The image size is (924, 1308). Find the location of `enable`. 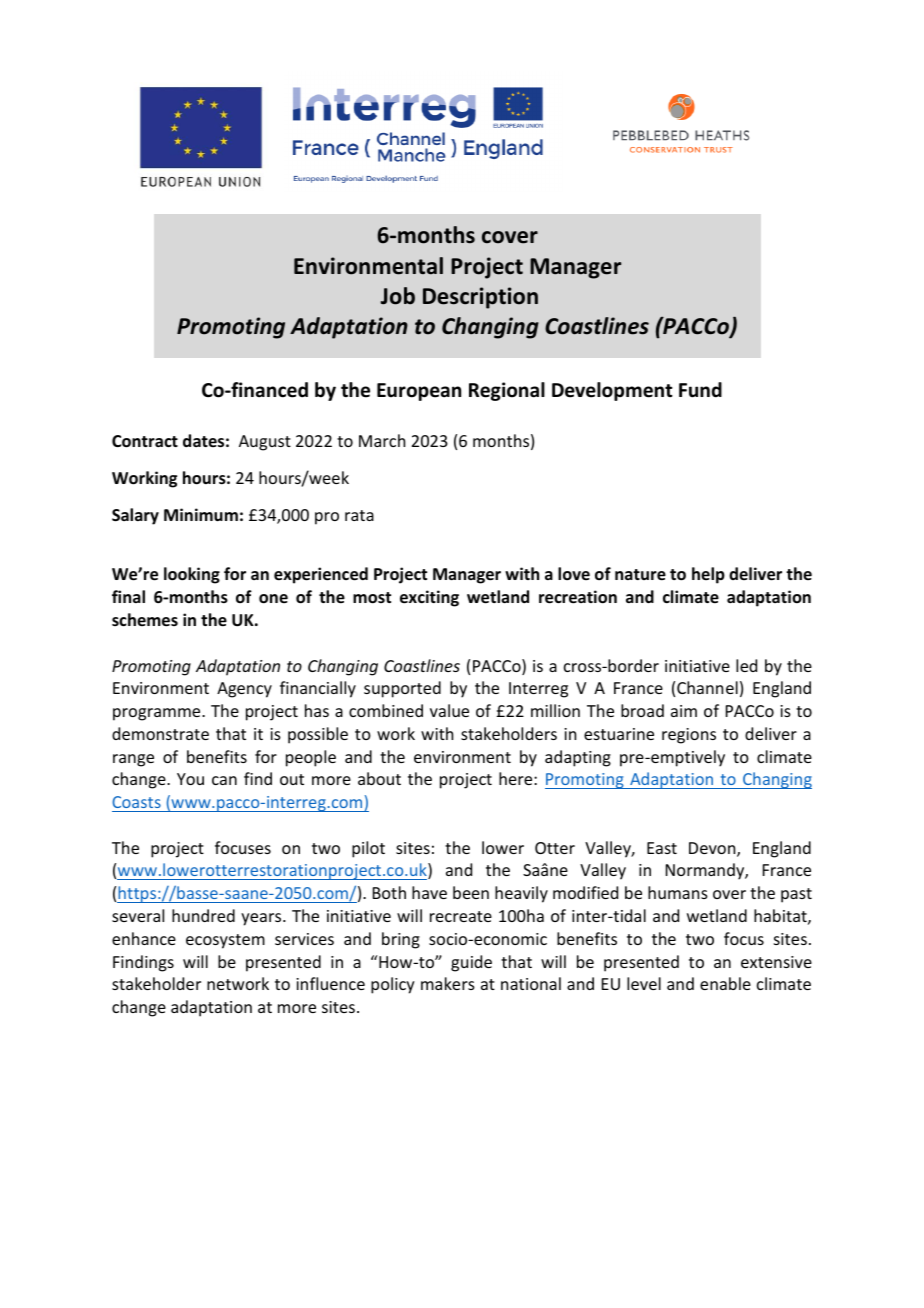

enable is located at coordinates (725, 983).
